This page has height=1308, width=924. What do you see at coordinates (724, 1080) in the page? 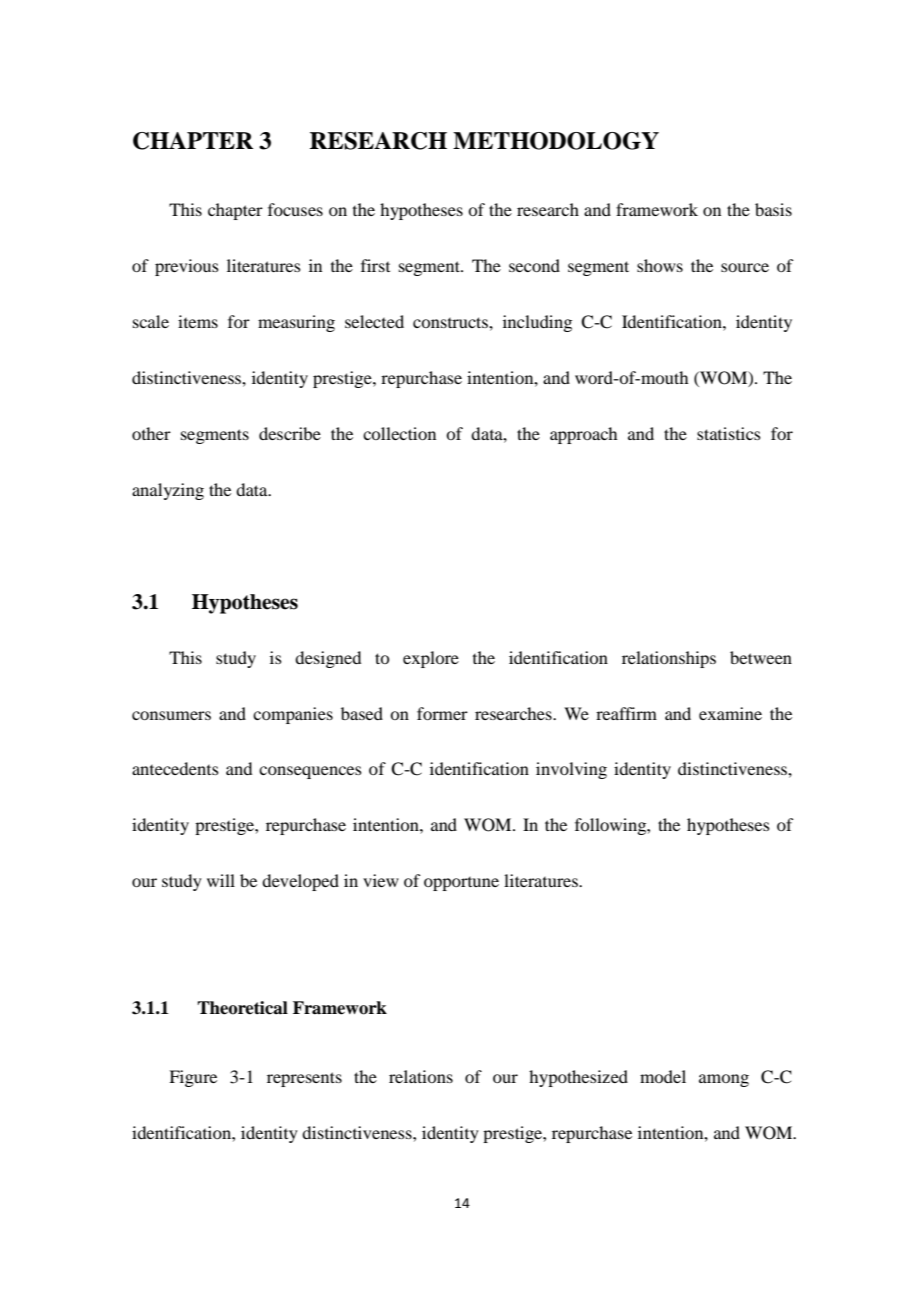
I see `among` at bounding box center [724, 1080].
